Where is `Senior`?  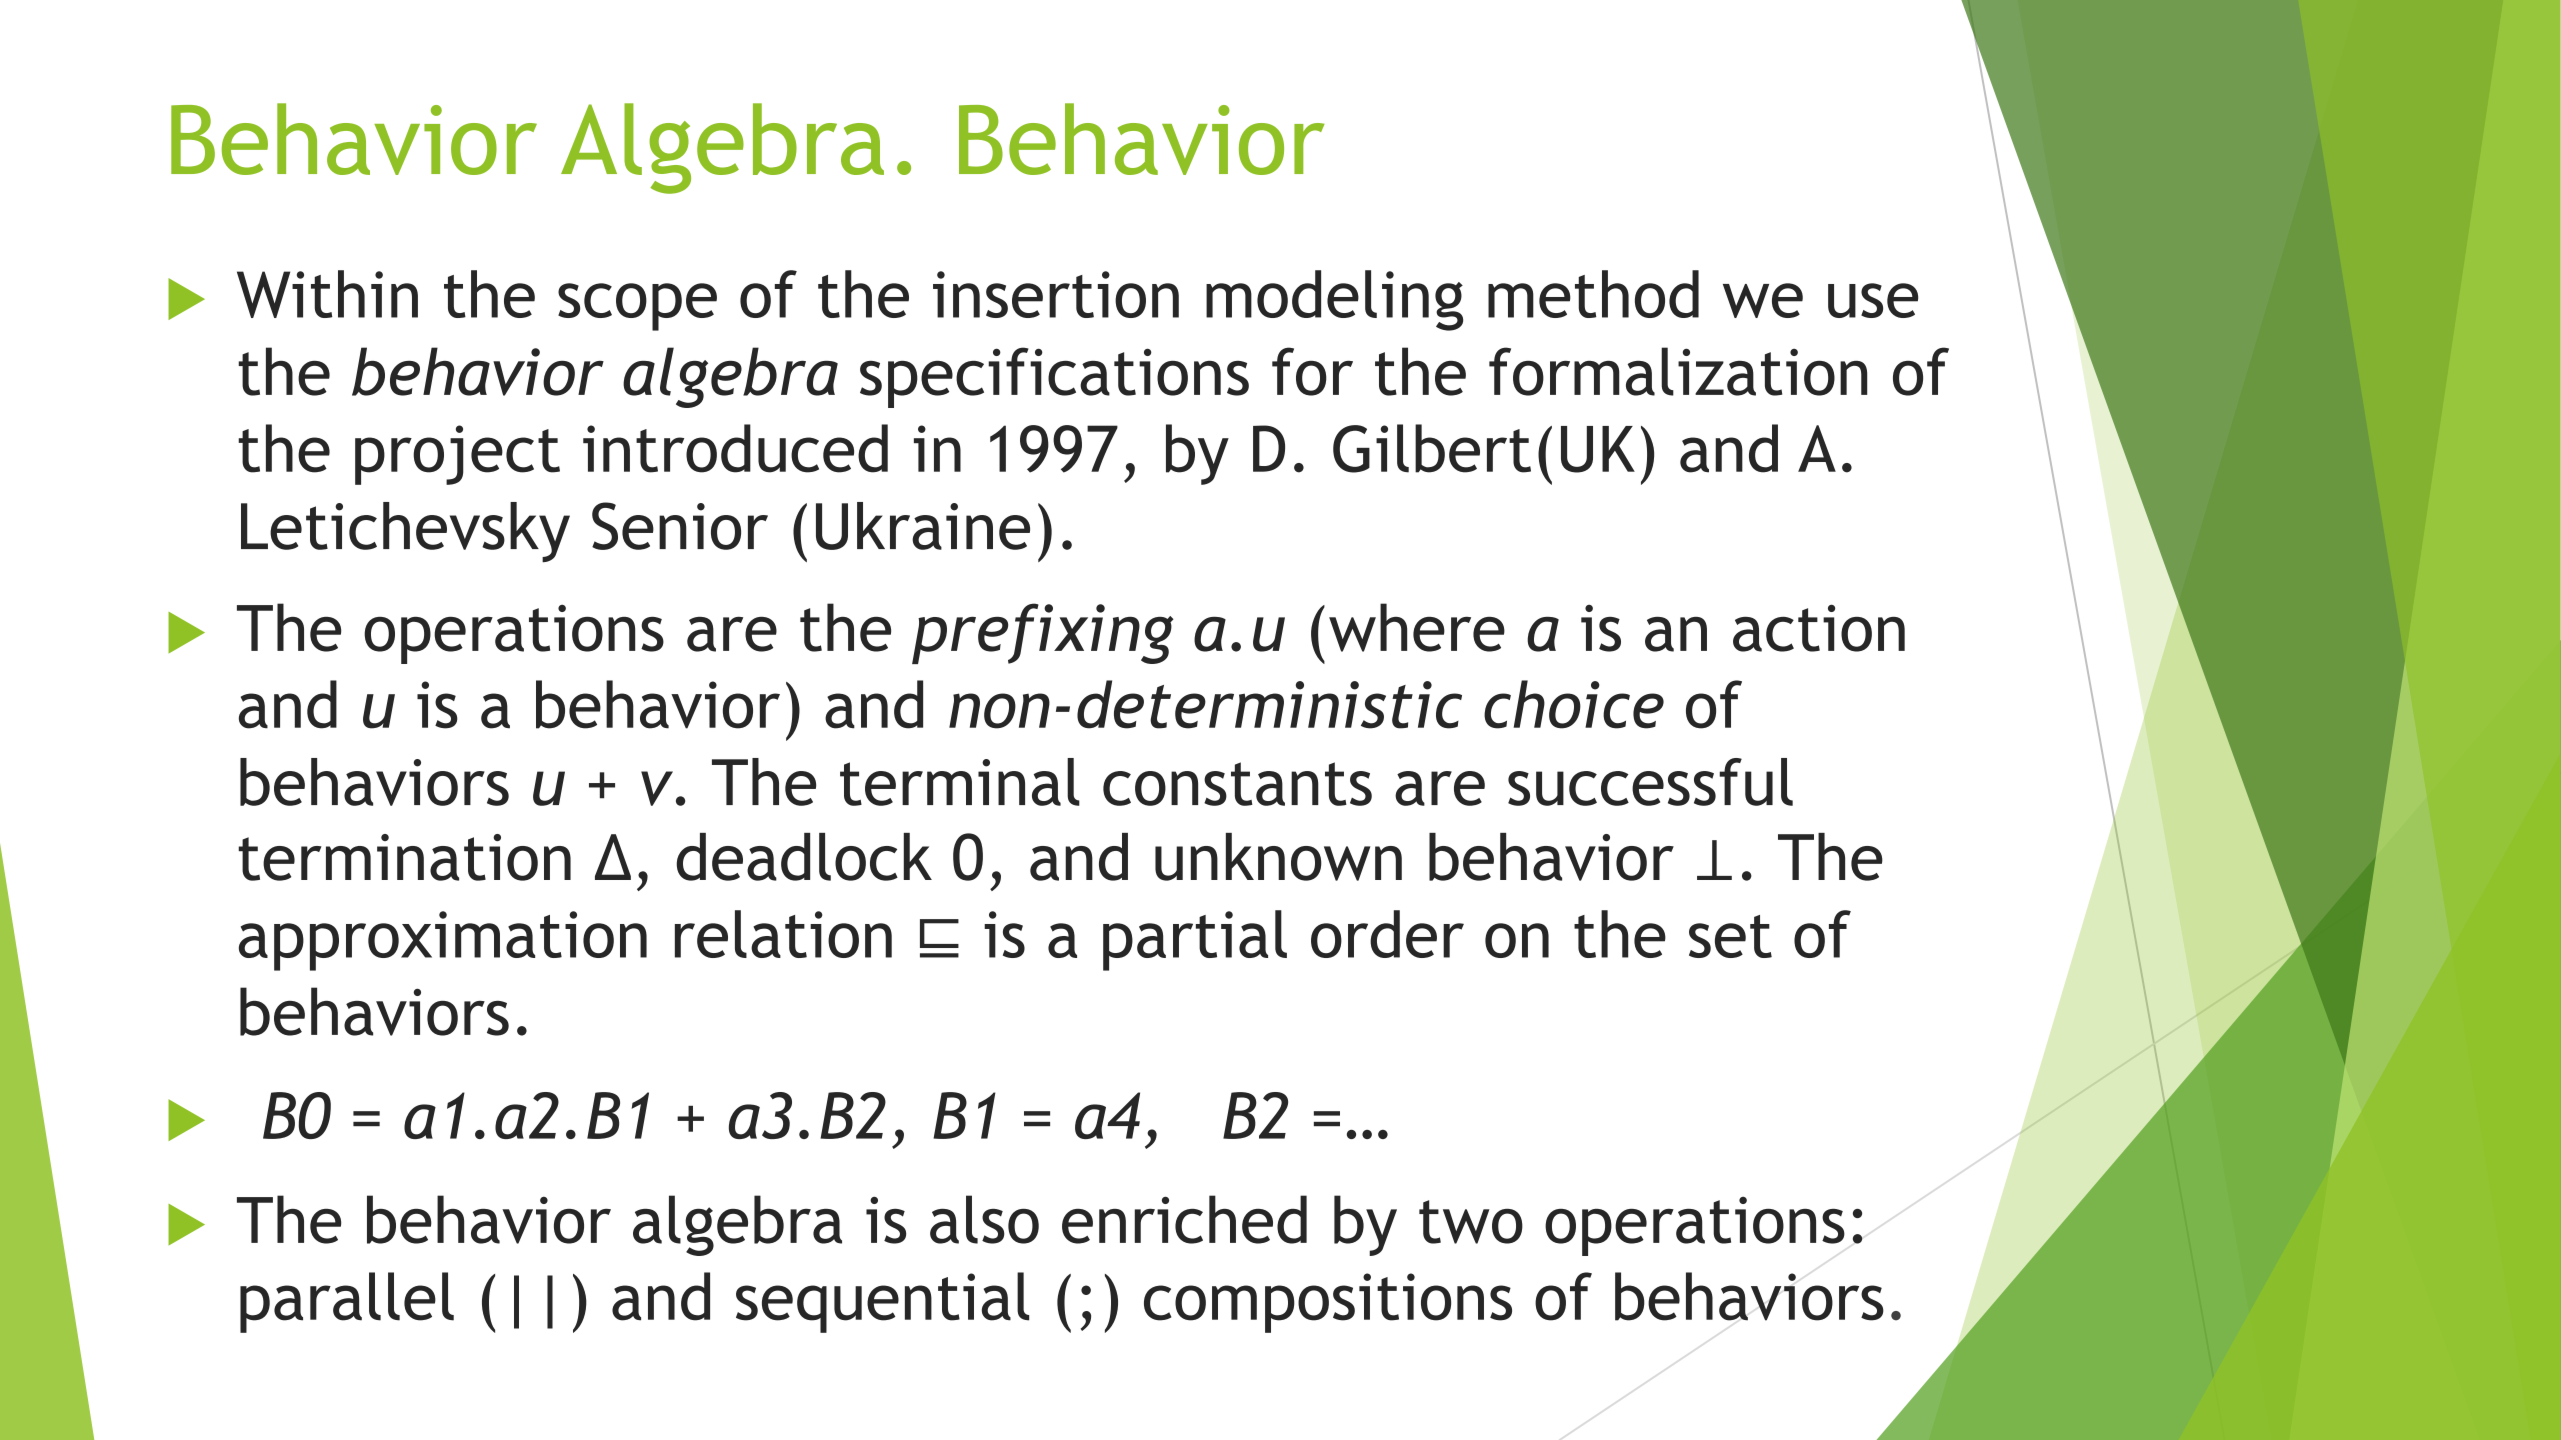 Senior is located at coordinates (680, 526).
